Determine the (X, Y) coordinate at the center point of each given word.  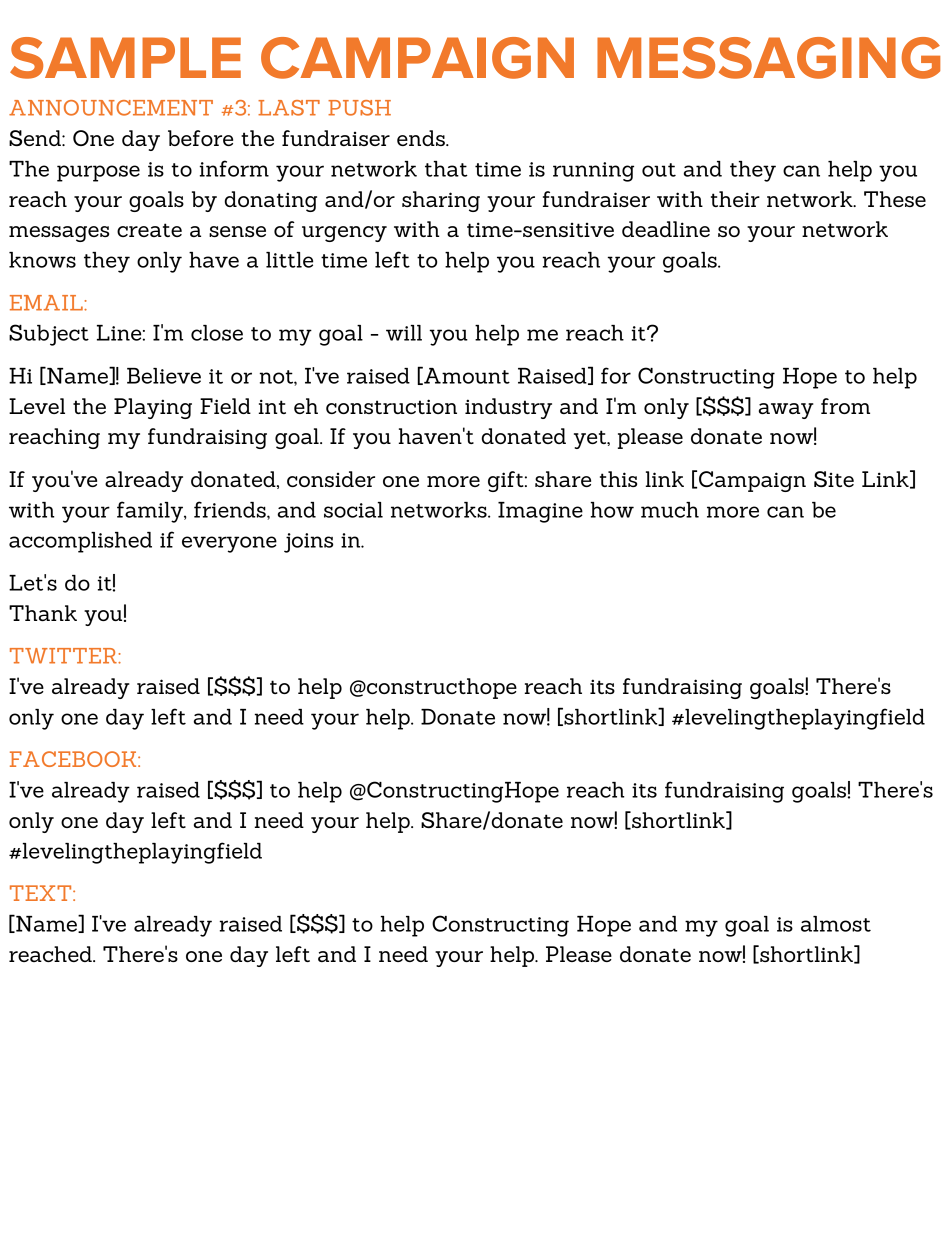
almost (836, 924)
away (786, 411)
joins (308, 543)
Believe (164, 376)
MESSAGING (768, 58)
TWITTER (64, 656)
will (404, 333)
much (670, 510)
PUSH (359, 108)
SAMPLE (125, 58)
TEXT (42, 893)
